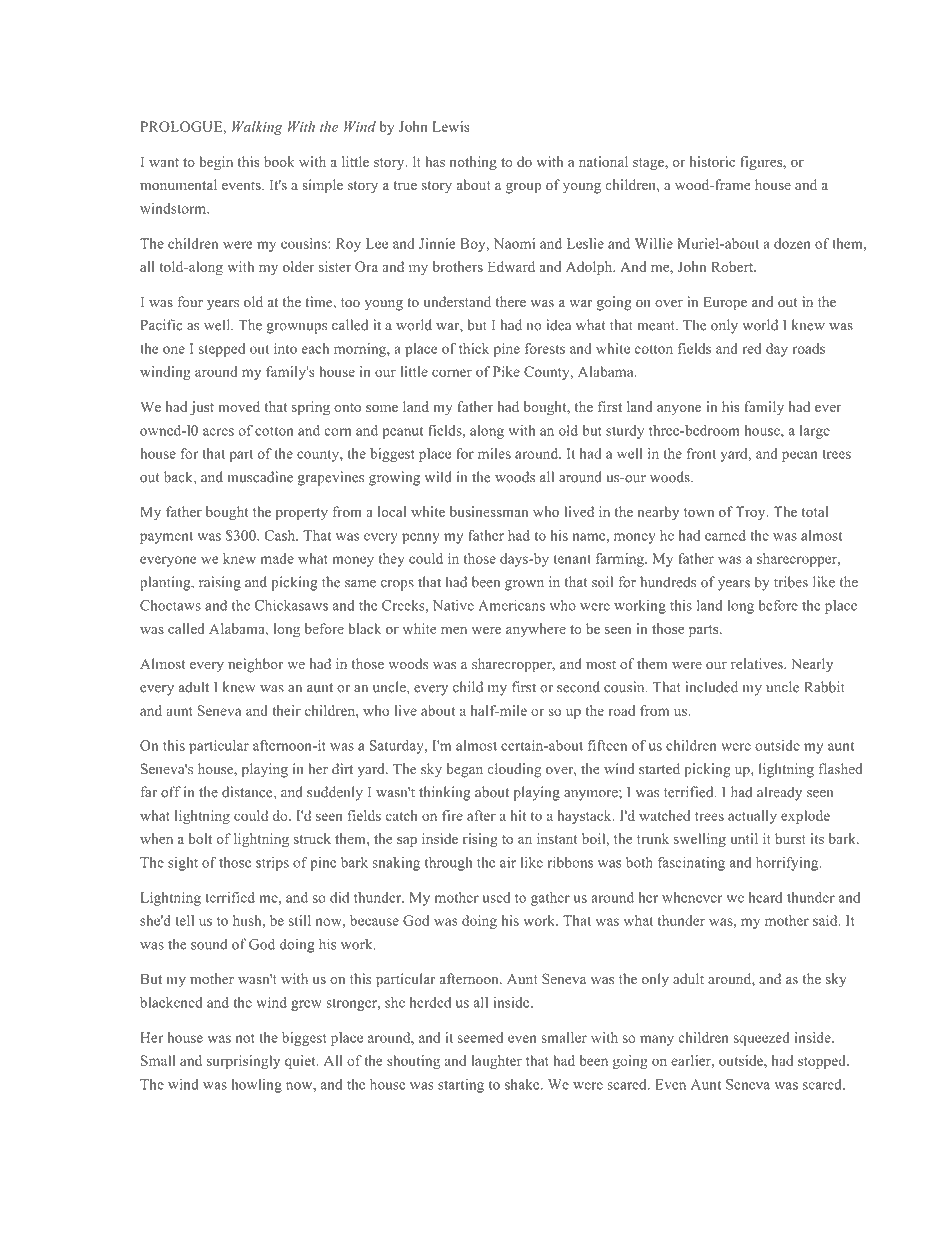 The width and height of the screenshot is (952, 1233). Describe the element at coordinates (256, 1086) in the screenshot. I see `howling` at that location.
